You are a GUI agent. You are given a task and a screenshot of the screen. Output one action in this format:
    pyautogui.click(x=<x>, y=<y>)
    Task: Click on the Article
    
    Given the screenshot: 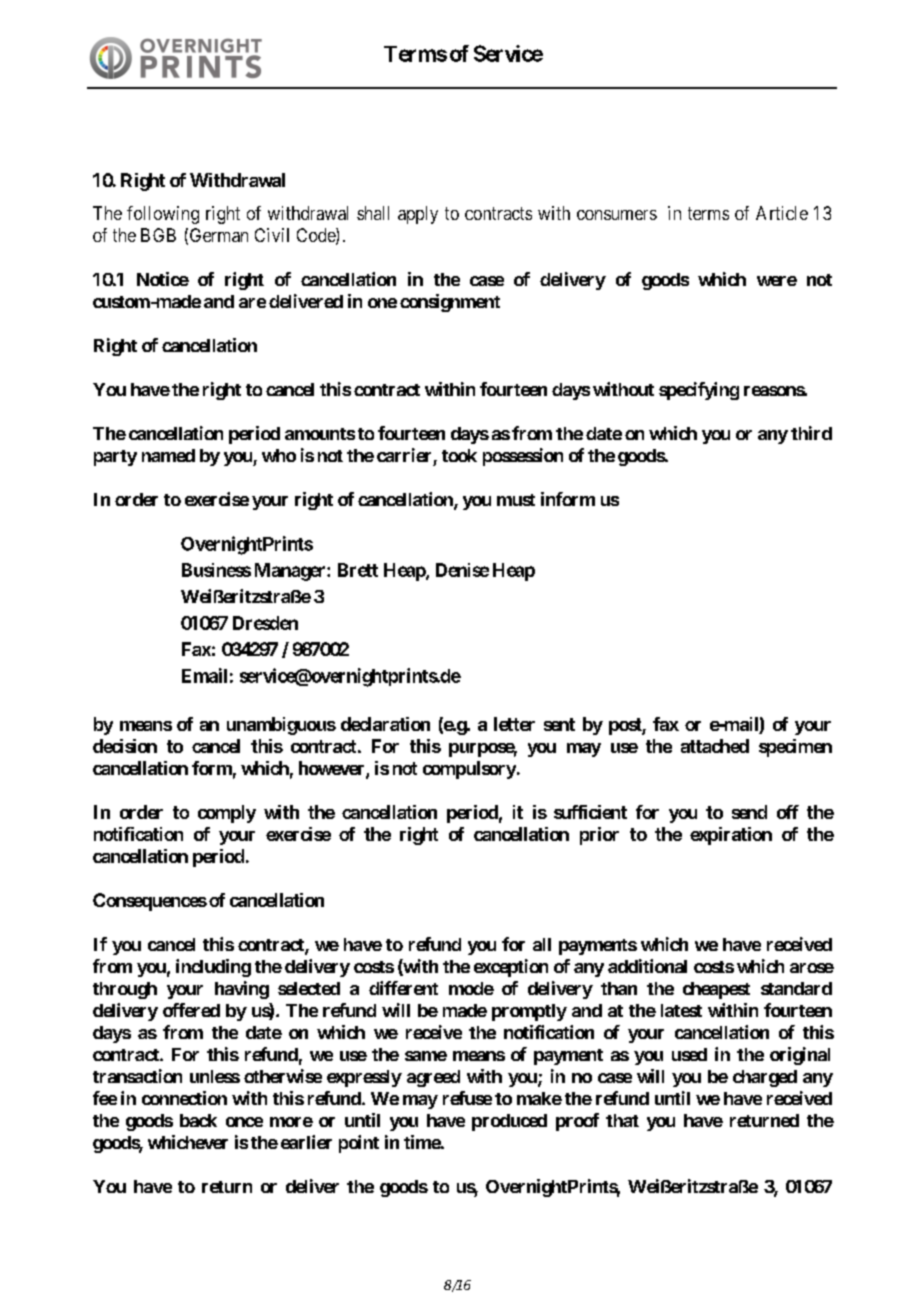 What is the action you would take?
    pyautogui.click(x=782, y=213)
